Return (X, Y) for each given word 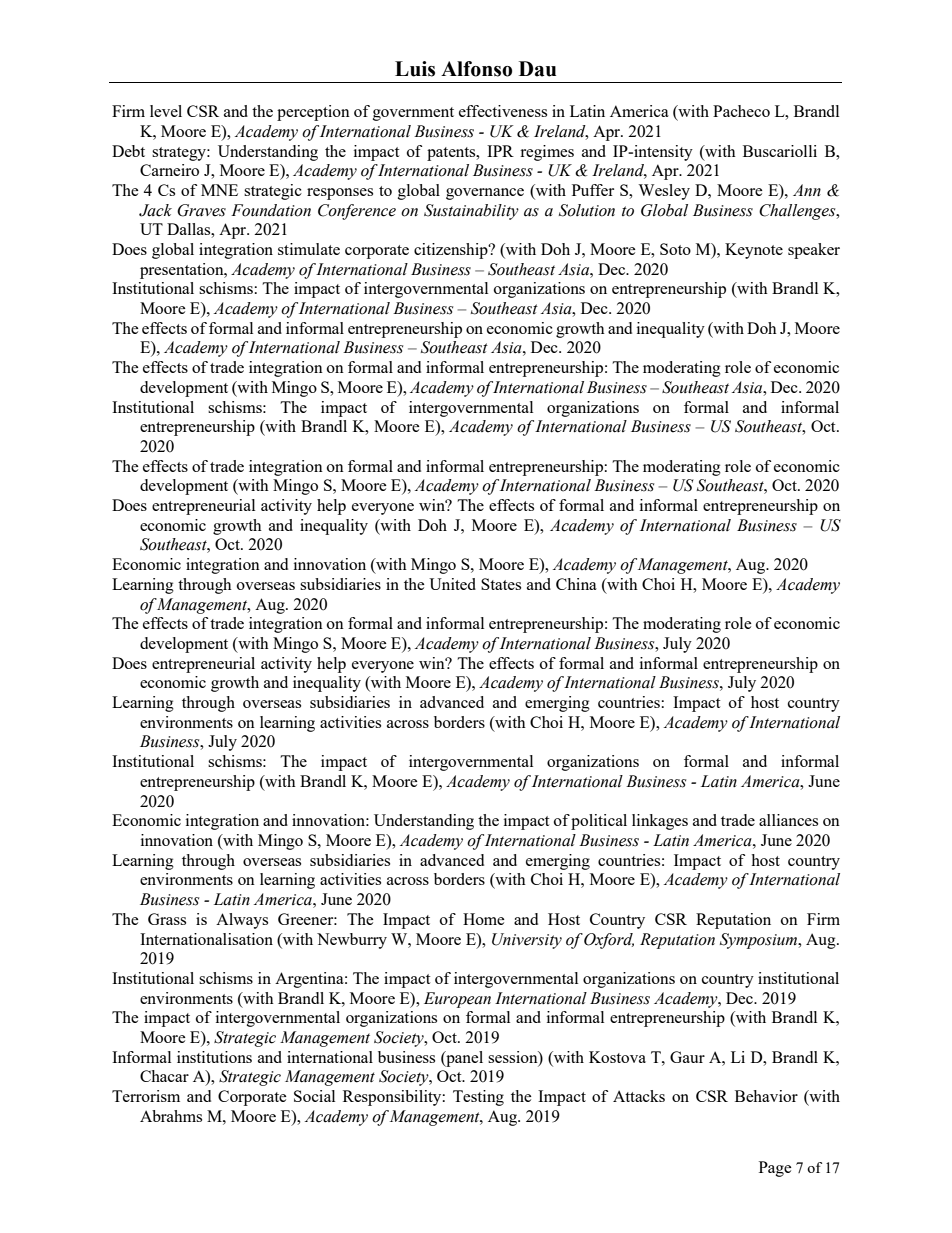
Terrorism (146, 1096)
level (166, 111)
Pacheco (741, 111)
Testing (478, 1098)
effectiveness (503, 111)
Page (775, 1169)
